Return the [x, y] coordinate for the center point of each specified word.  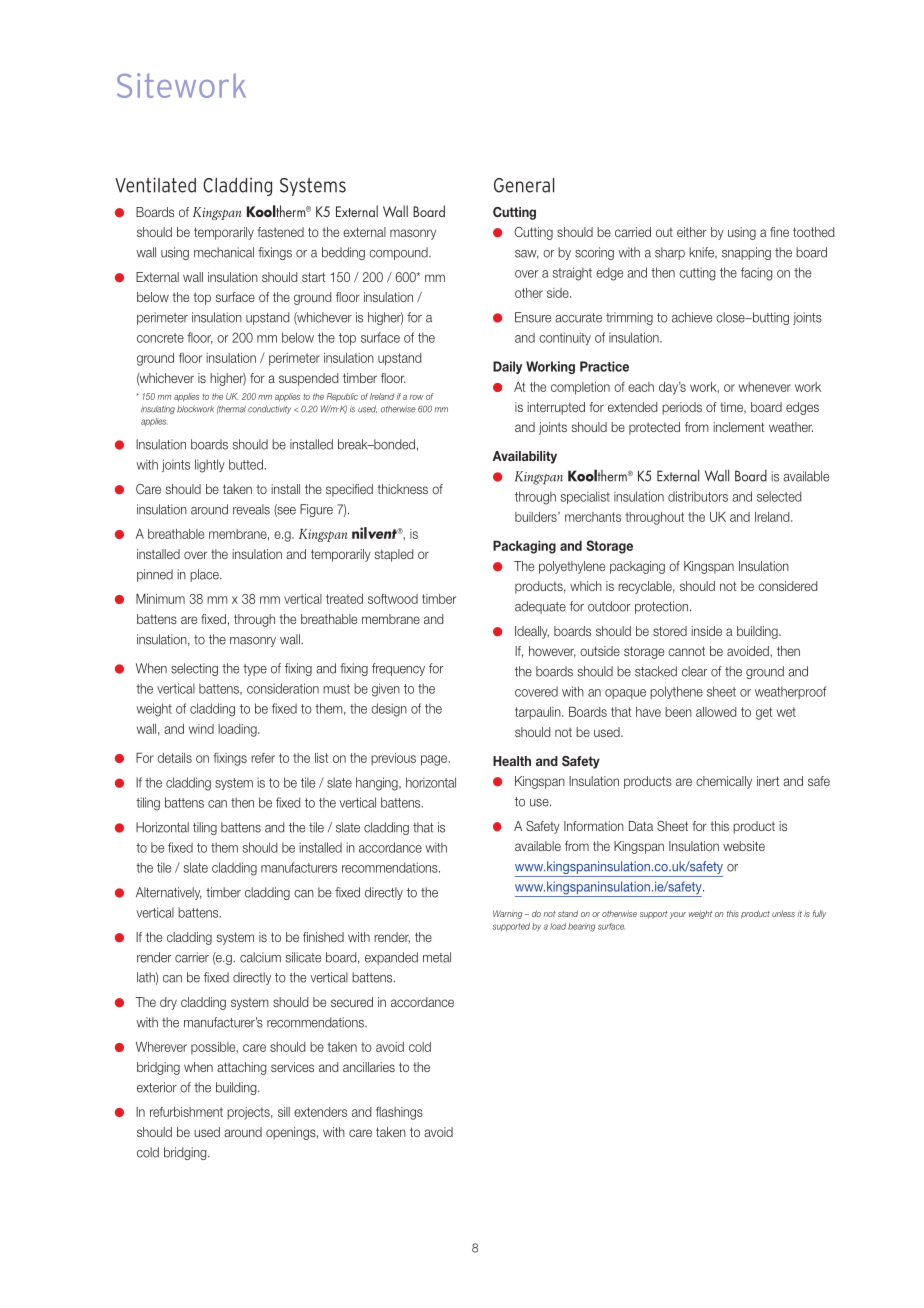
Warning [507, 914]
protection [661, 607]
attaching [242, 1068]
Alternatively [169, 893]
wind [201, 729]
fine [779, 232]
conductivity [269, 410]
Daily [507, 367]
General [524, 185]
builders [537, 517]
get [764, 713]
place [205, 575]
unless [783, 913]
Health [512, 761]
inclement [739, 427]
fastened [280, 232]
